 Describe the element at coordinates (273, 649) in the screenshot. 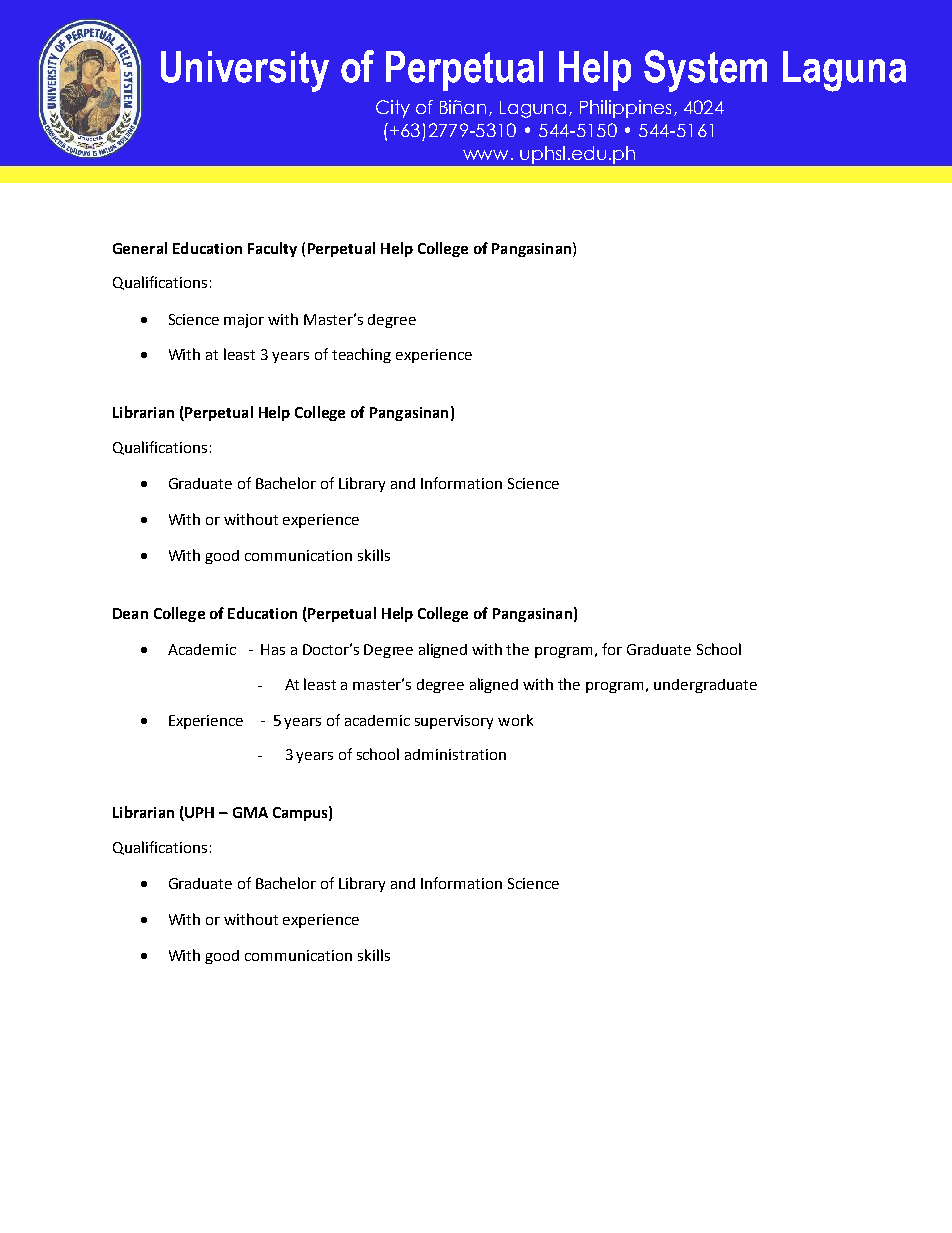

I see `Has` at that location.
